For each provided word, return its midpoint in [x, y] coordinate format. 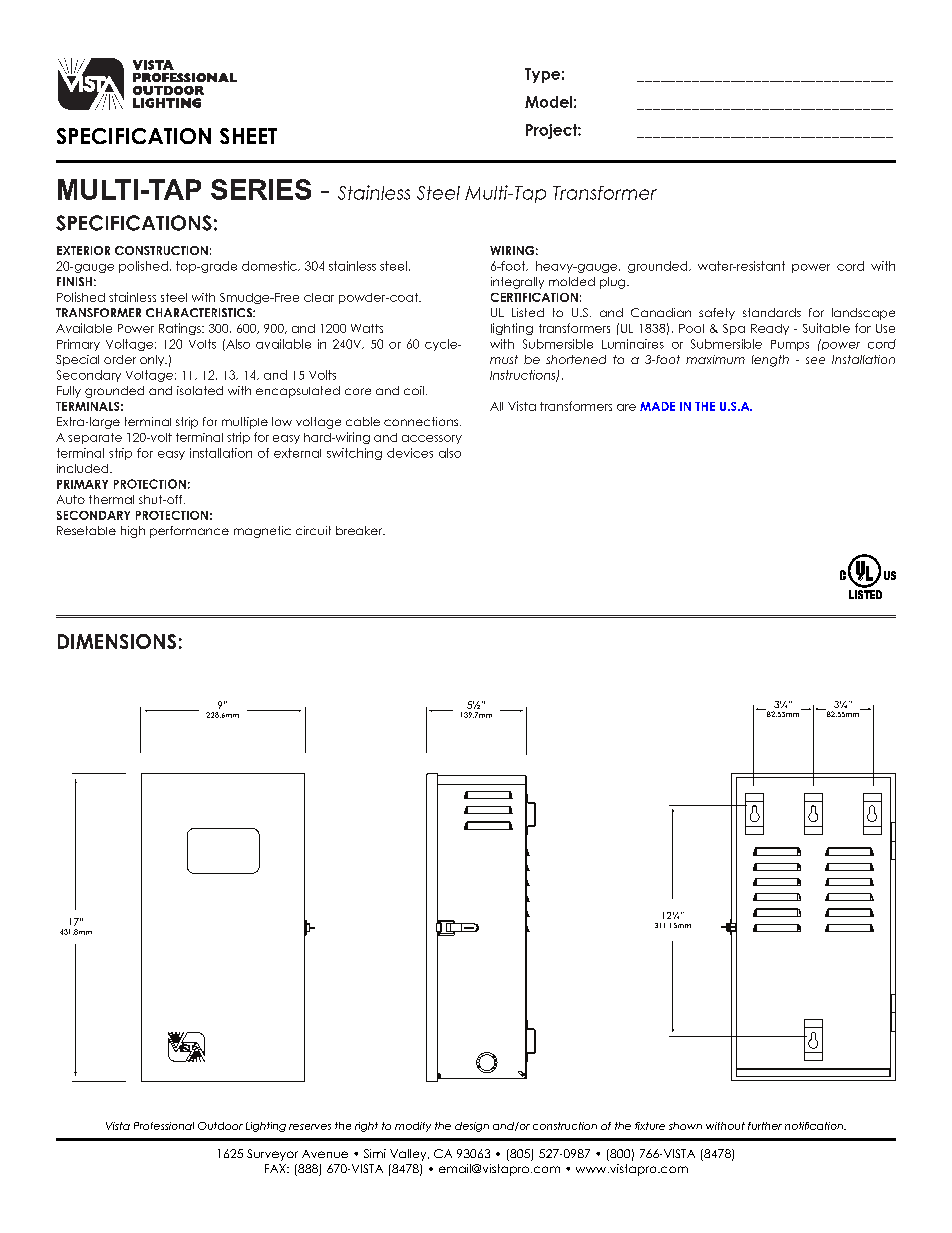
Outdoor [220, 1126]
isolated [200, 390]
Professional [164, 1126]
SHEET [248, 136]
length [770, 361]
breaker [360, 530]
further [765, 1126]
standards [772, 312]
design [472, 1127]
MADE [657, 406]
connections [421, 421]
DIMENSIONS [117, 641]
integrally [517, 283]
